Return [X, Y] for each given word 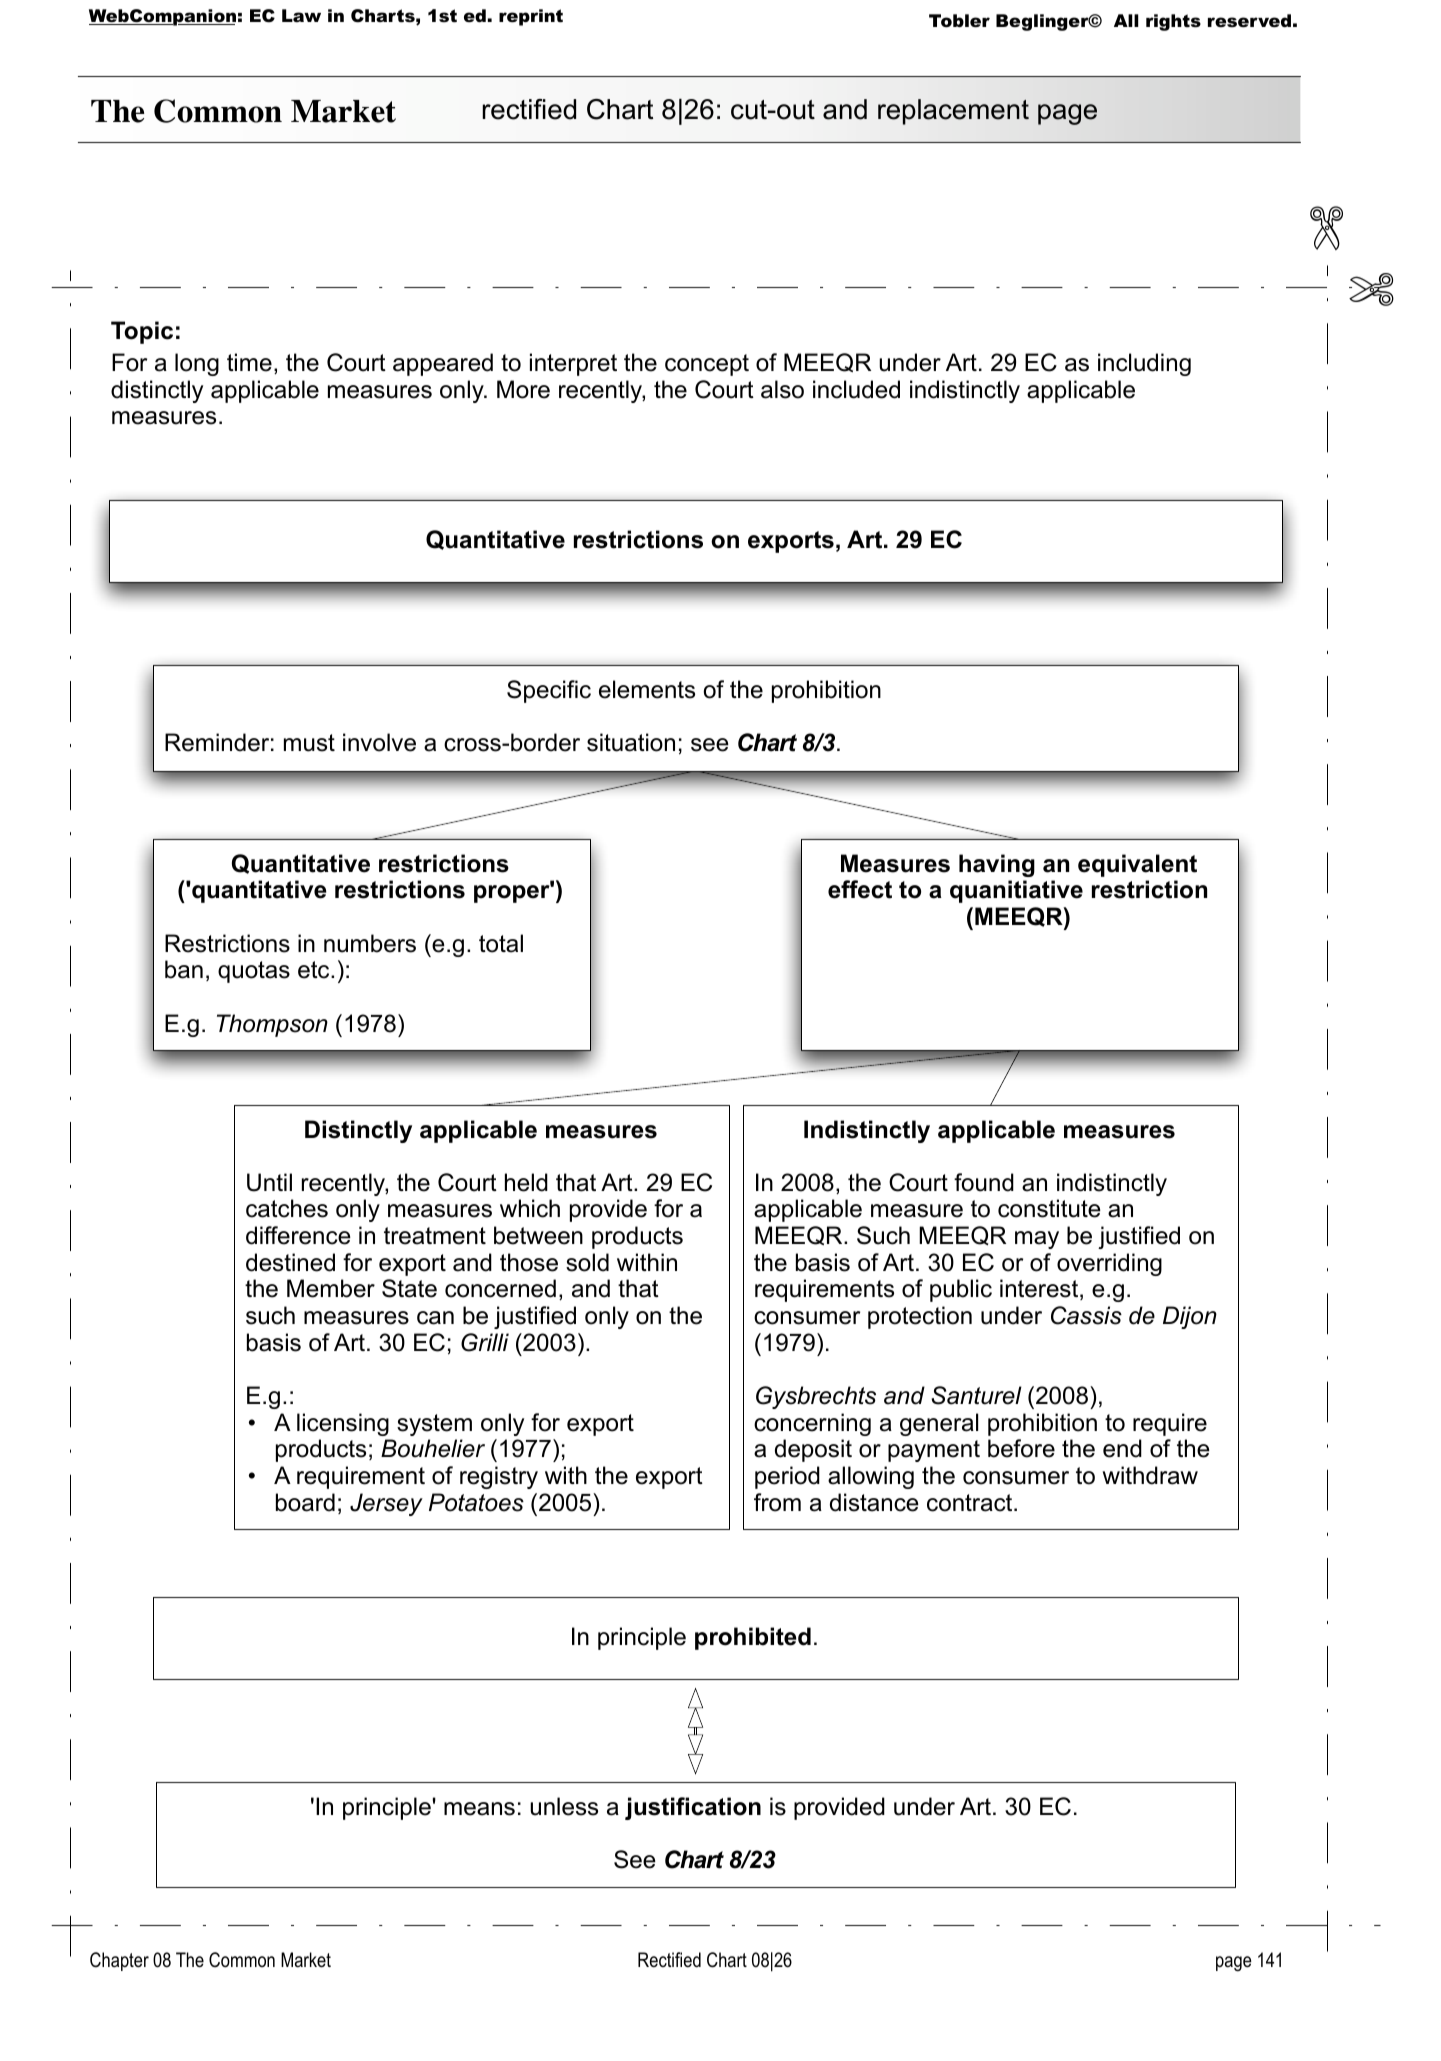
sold [587, 1262]
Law [301, 15]
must [309, 743]
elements [647, 689]
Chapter [119, 1961]
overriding [1109, 1264]
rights [1173, 22]
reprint [531, 17]
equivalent [1137, 865]
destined [290, 1262]
